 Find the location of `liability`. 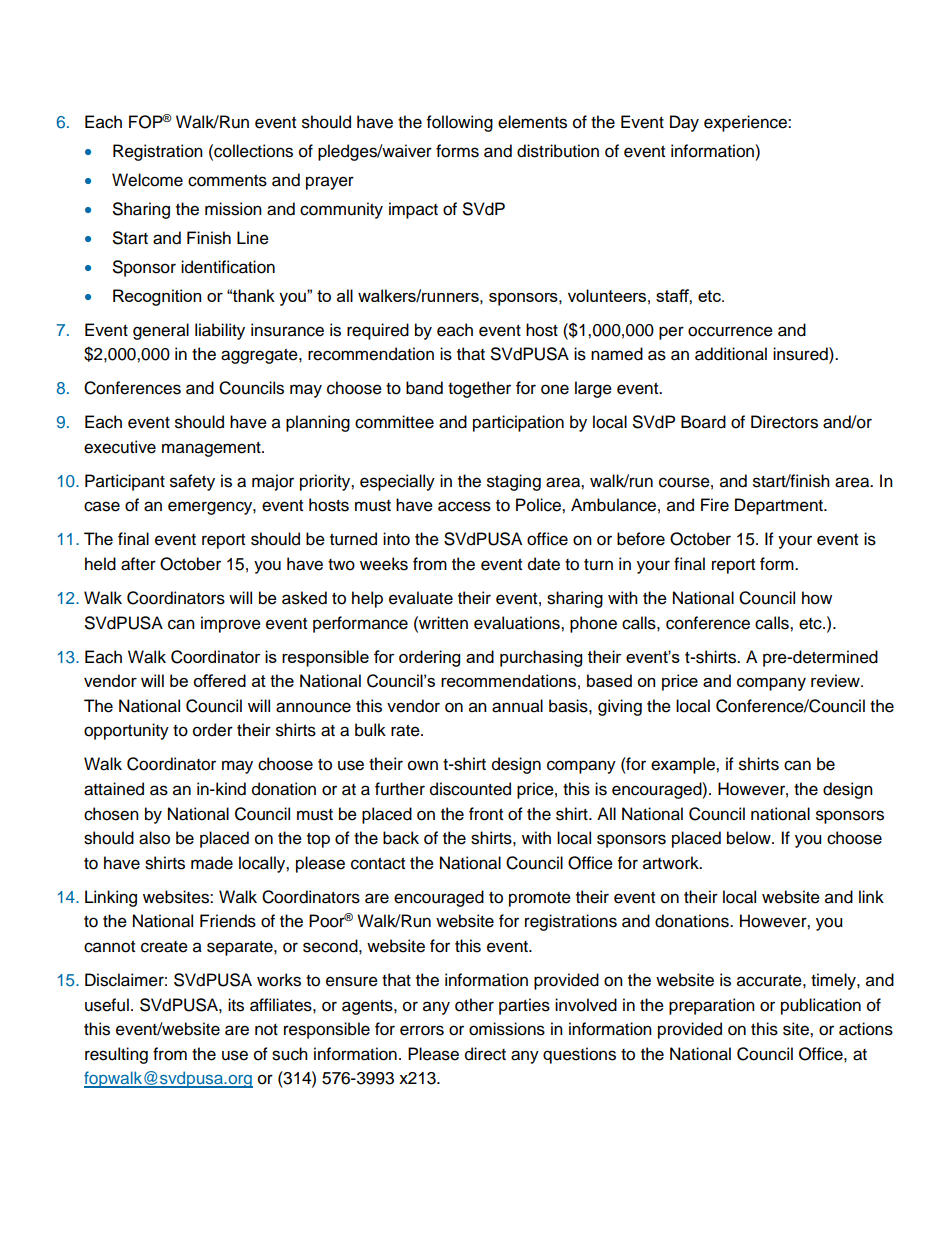

liability is located at coordinates (220, 331).
